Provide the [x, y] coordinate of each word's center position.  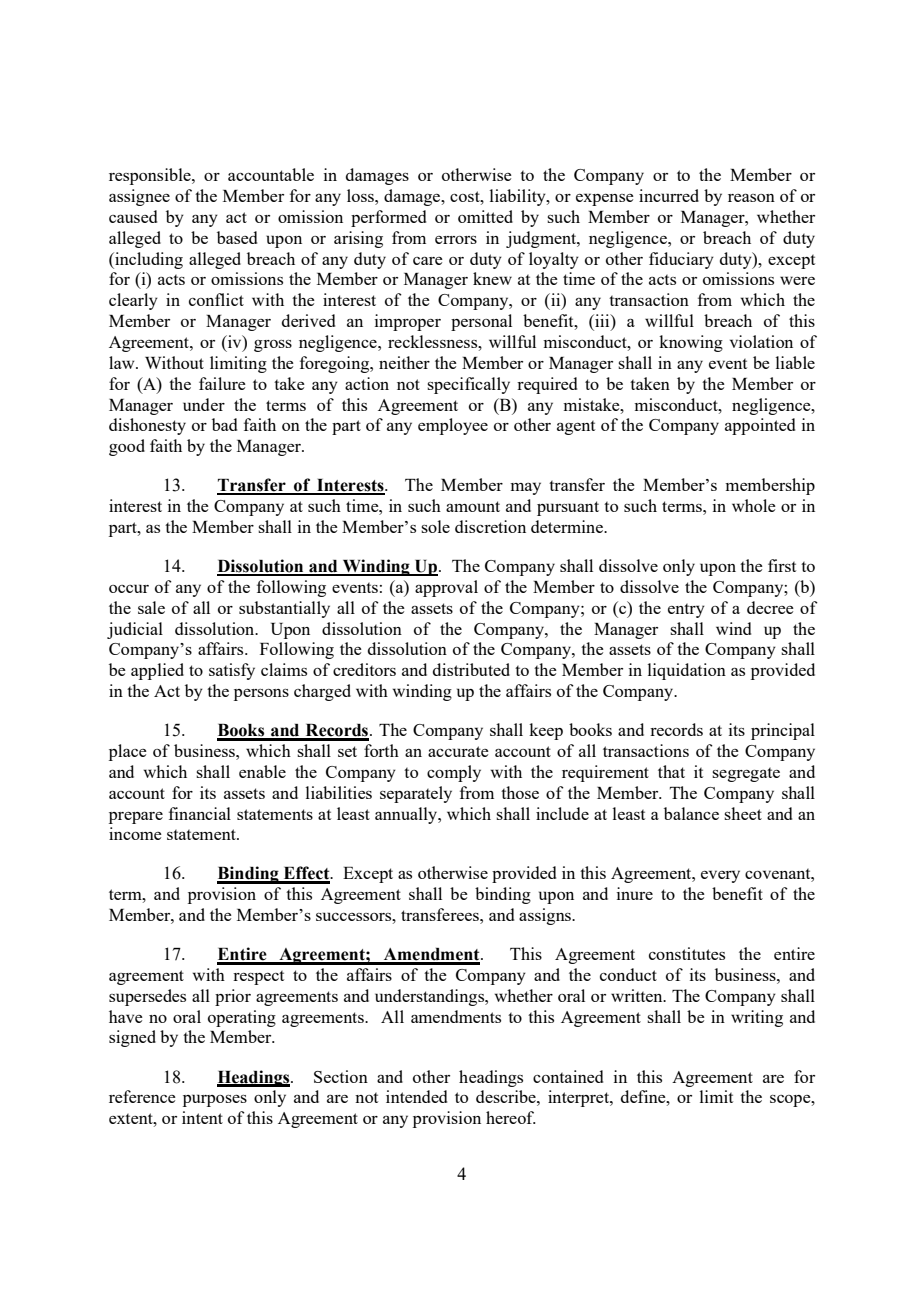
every [720, 876]
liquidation [687, 671]
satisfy [232, 671]
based [237, 237]
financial [200, 813]
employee [453, 426]
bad [224, 424]
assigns [546, 916]
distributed [471, 669]
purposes [215, 1100]
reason [751, 198]
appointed [760, 426]
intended [416, 1096]
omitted [485, 216]
